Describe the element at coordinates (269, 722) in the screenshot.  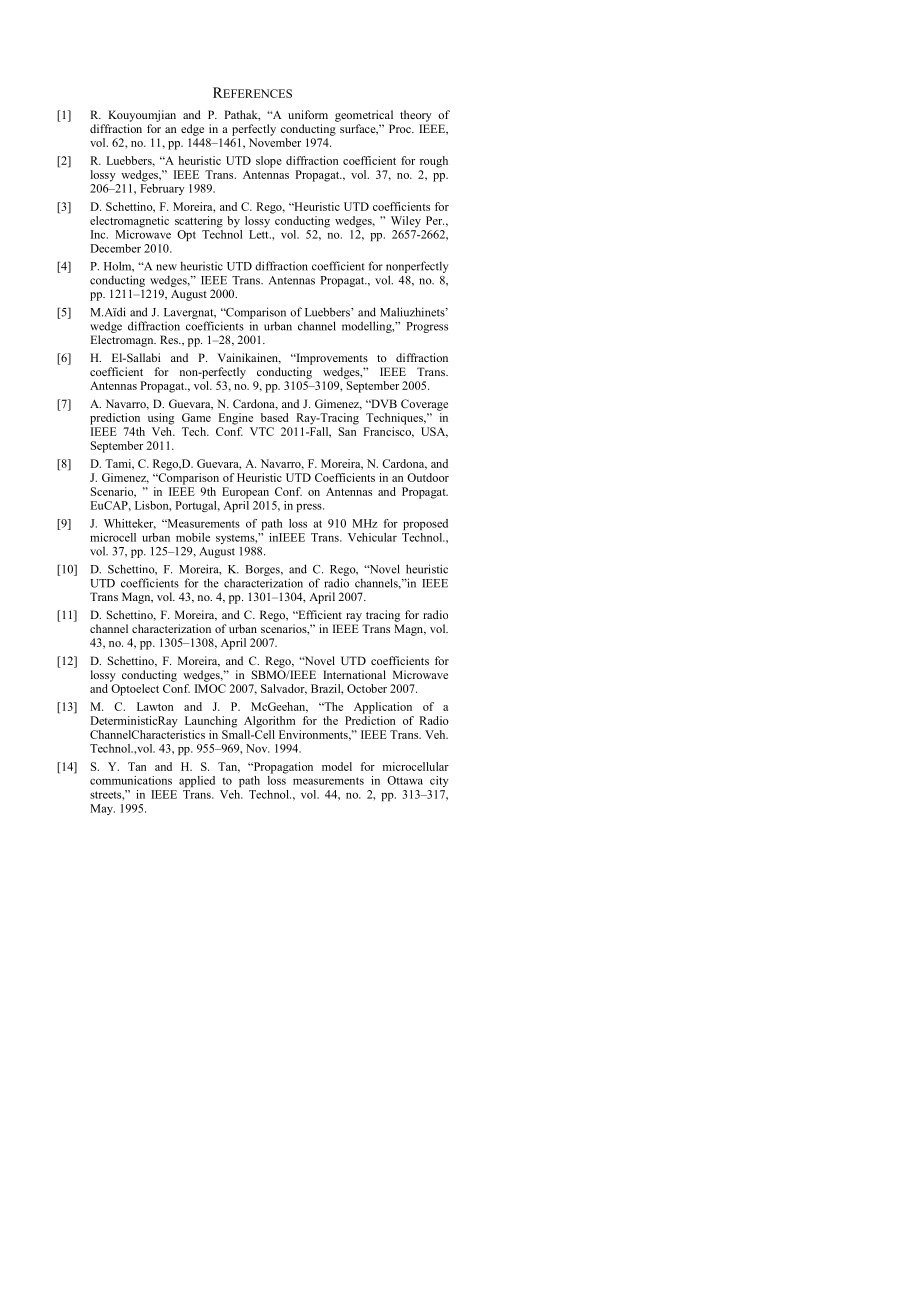
I see `Algorithm` at that location.
